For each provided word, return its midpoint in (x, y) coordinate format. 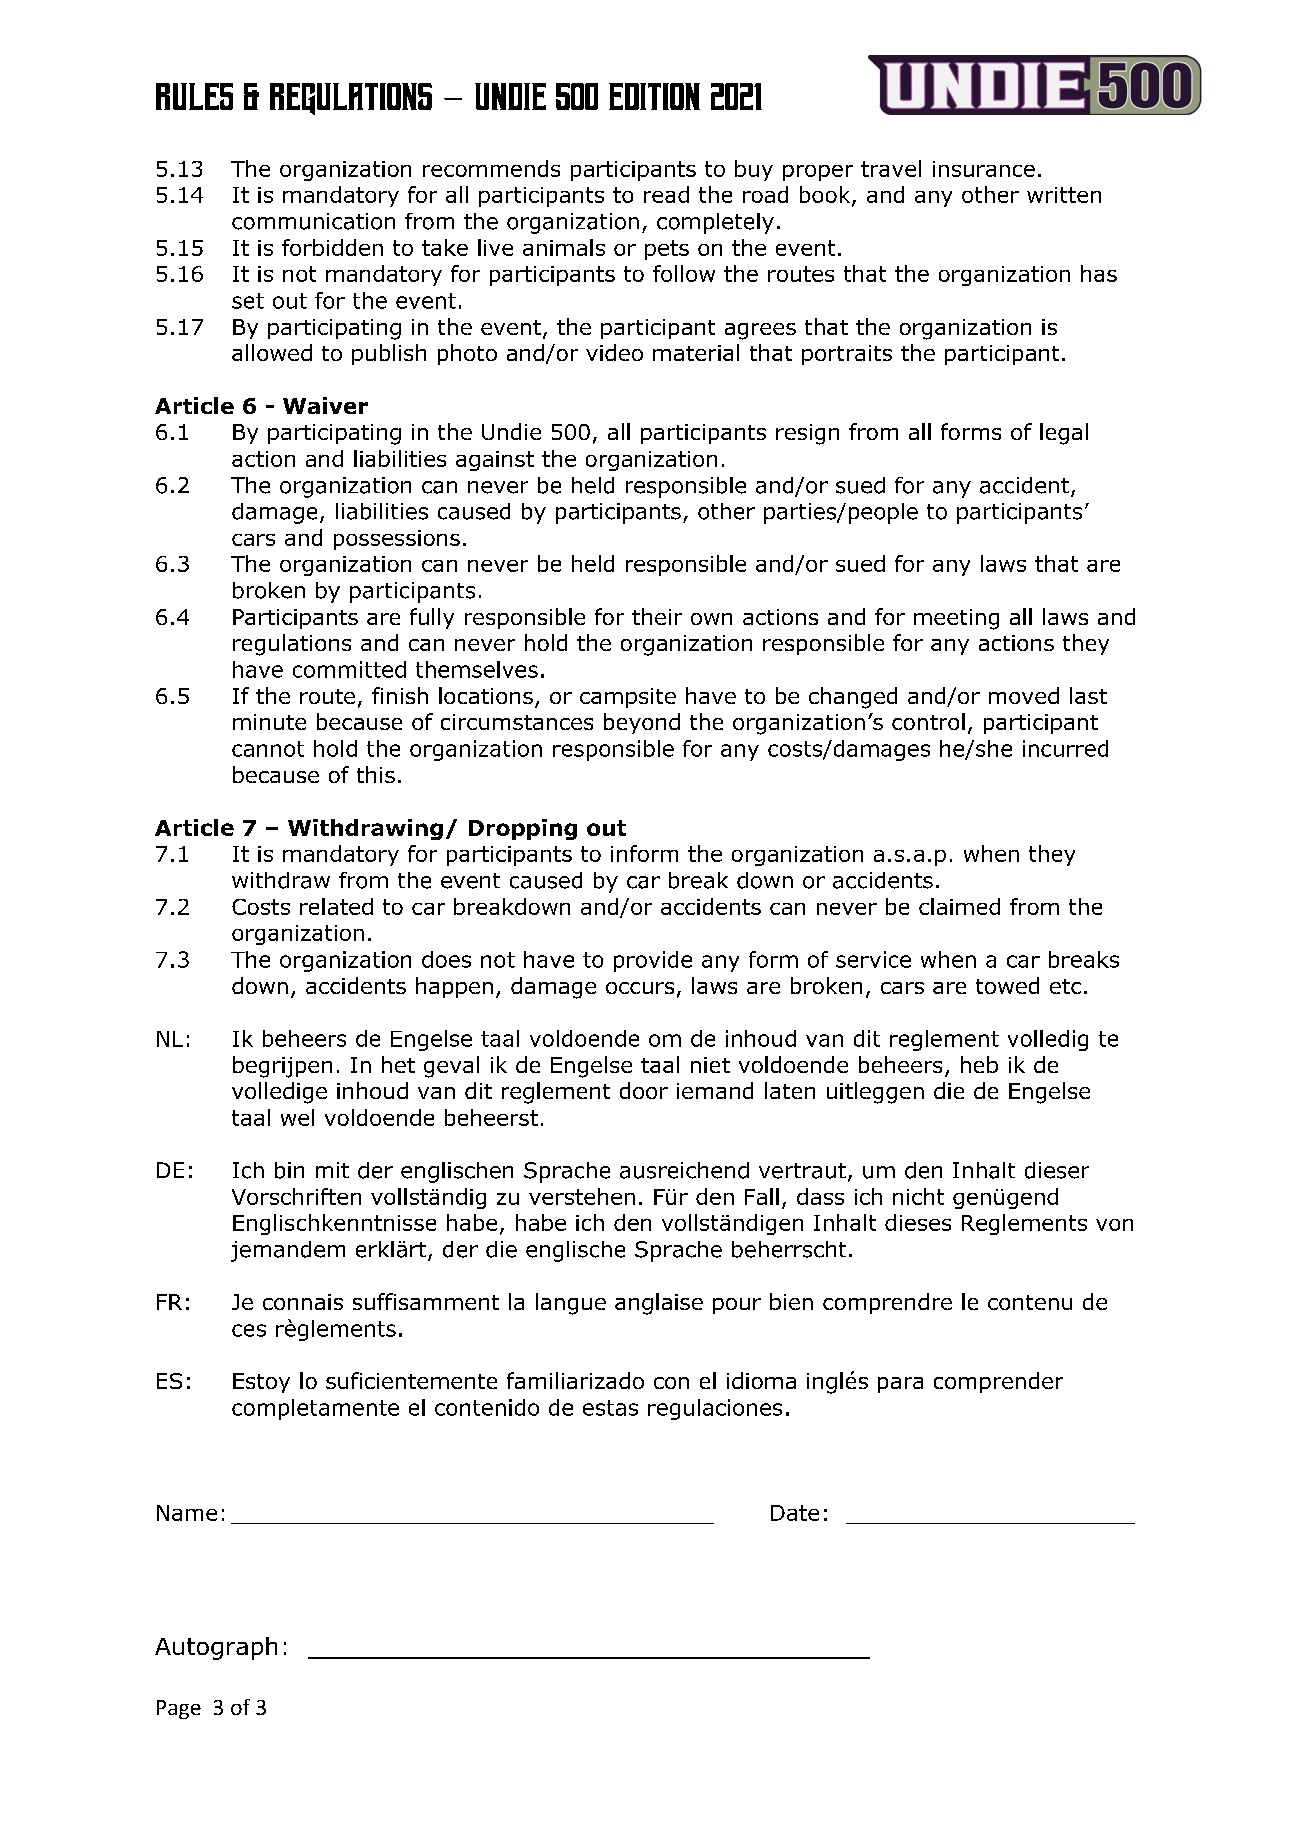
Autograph (216, 1648)
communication (313, 221)
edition (654, 96)
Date (795, 1513)
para (900, 1385)
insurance (984, 169)
